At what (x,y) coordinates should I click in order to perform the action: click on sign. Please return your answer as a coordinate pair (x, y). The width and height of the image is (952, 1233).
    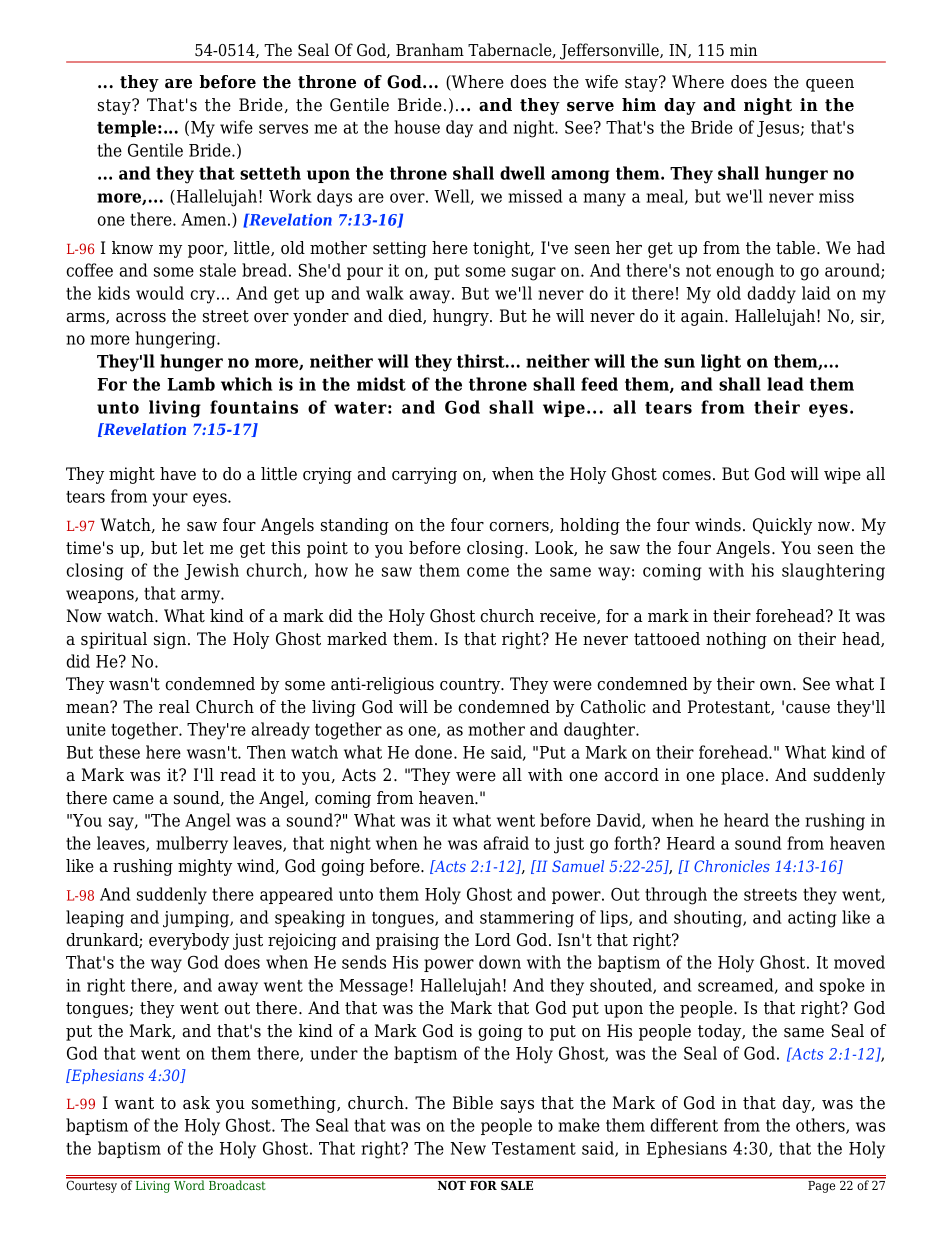
    Looking at the image, I should click on (171, 640).
